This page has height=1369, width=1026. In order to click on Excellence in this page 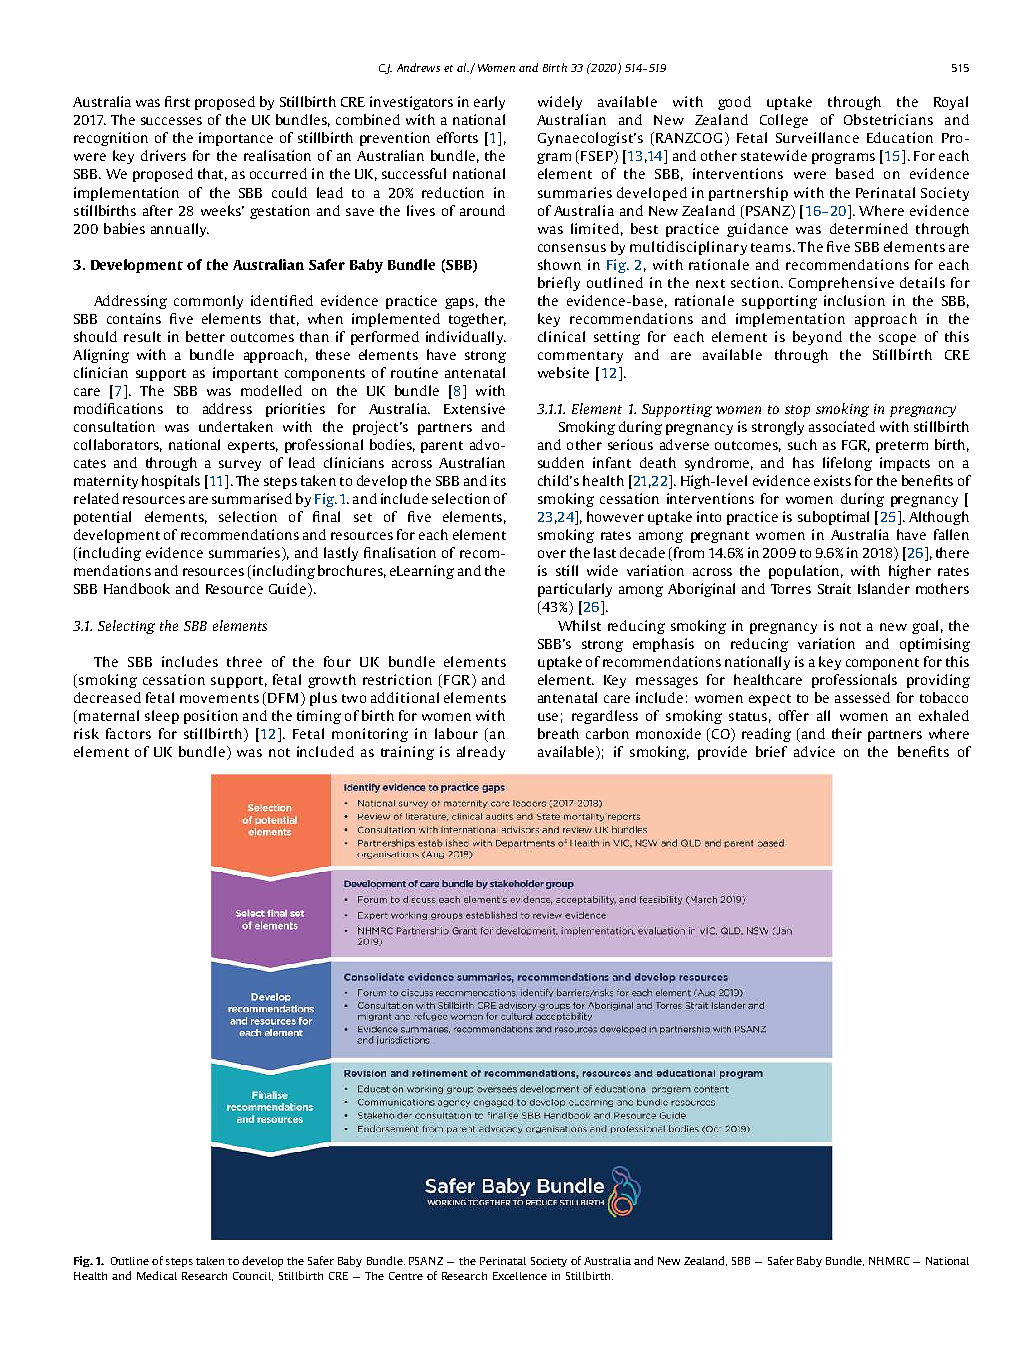, I will do `click(520, 1276)`.
